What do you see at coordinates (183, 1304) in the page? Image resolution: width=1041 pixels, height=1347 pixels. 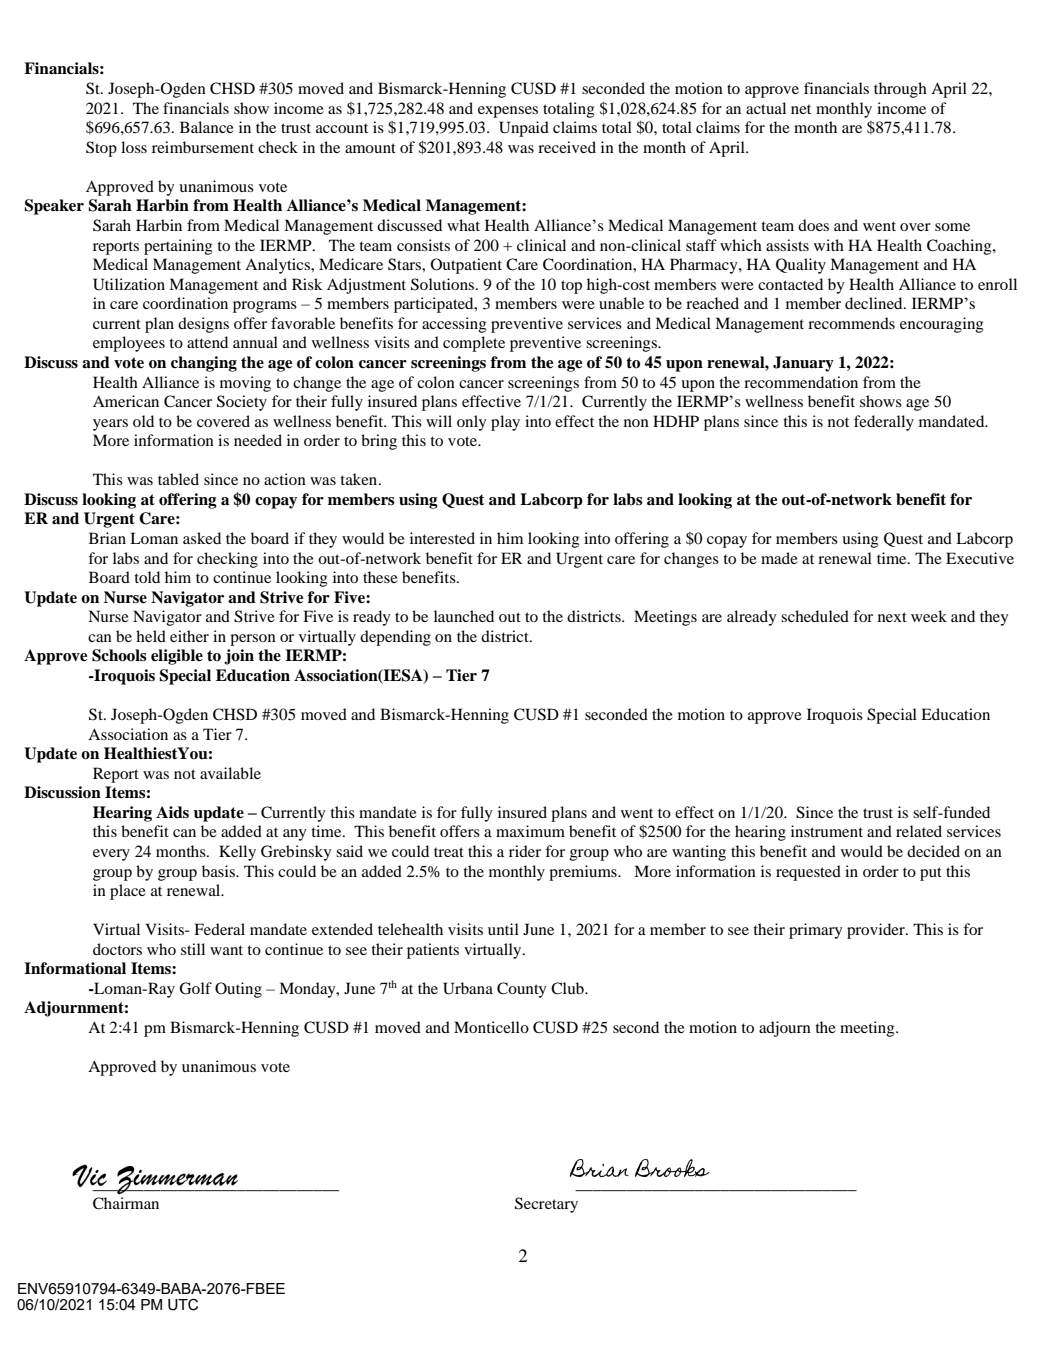 I see `UTC` at bounding box center [183, 1304].
